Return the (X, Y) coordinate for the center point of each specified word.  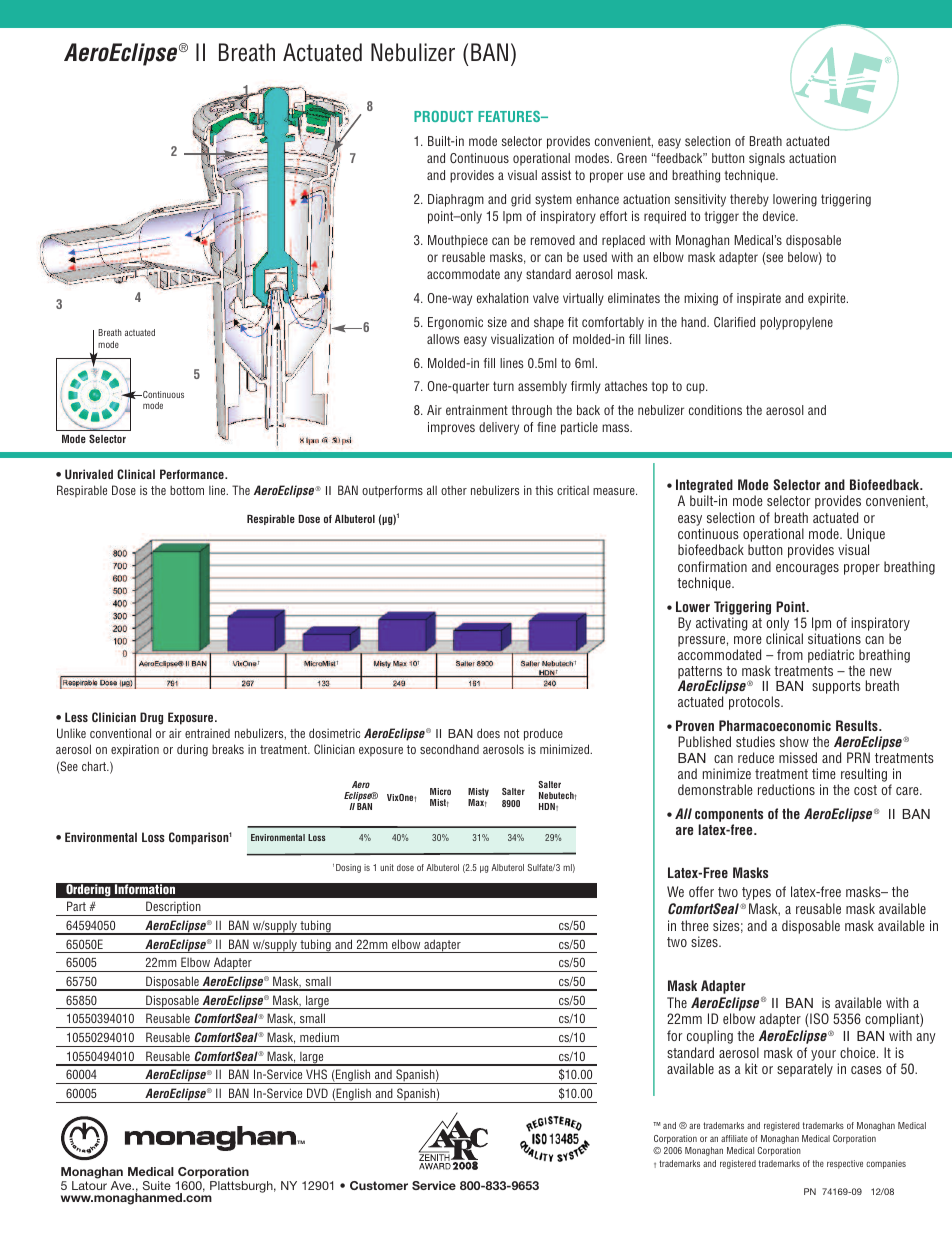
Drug (151, 718)
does (488, 733)
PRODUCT (443, 116)
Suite (157, 1185)
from (790, 654)
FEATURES (510, 116)
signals (767, 159)
